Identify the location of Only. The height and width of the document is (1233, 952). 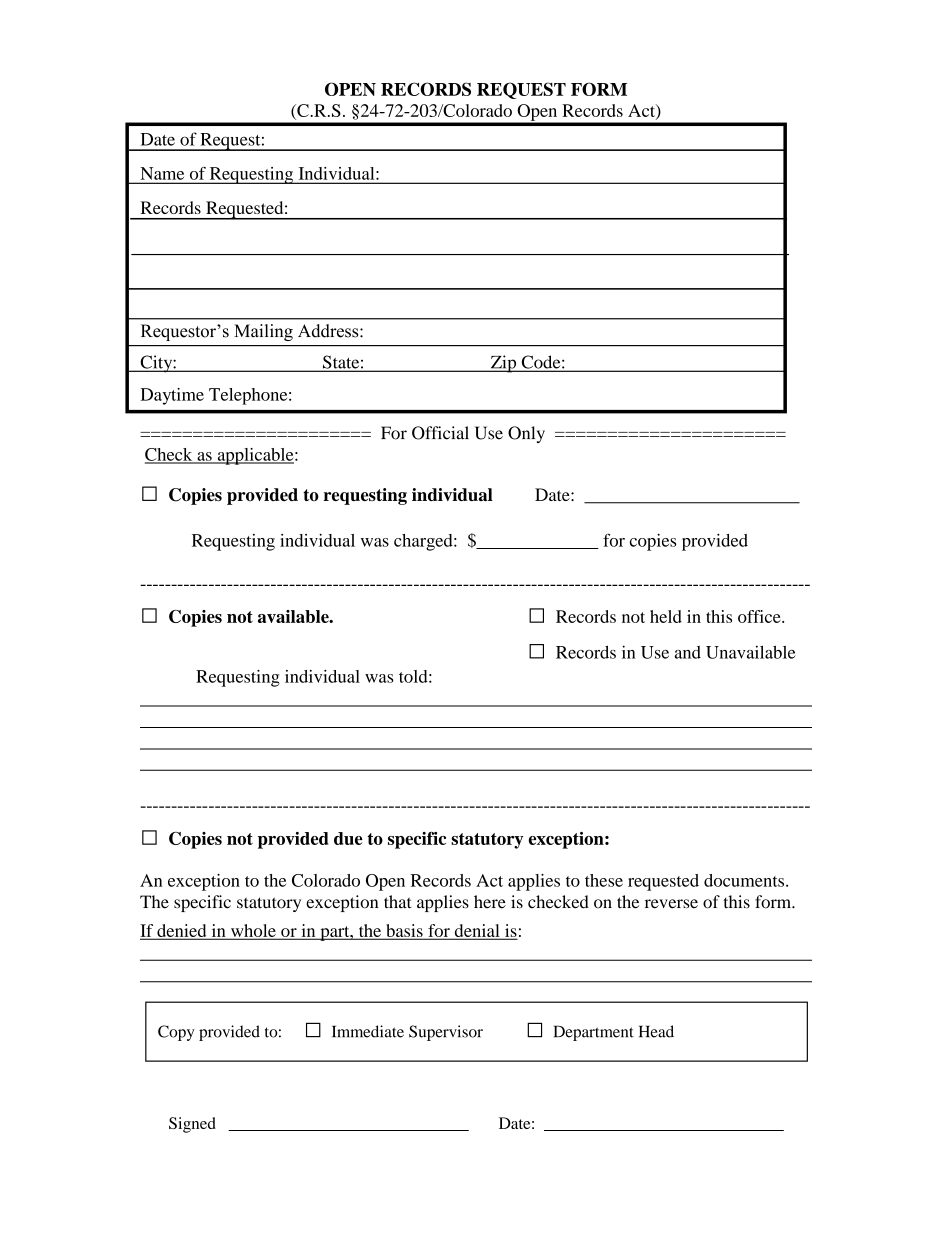
(526, 434).
